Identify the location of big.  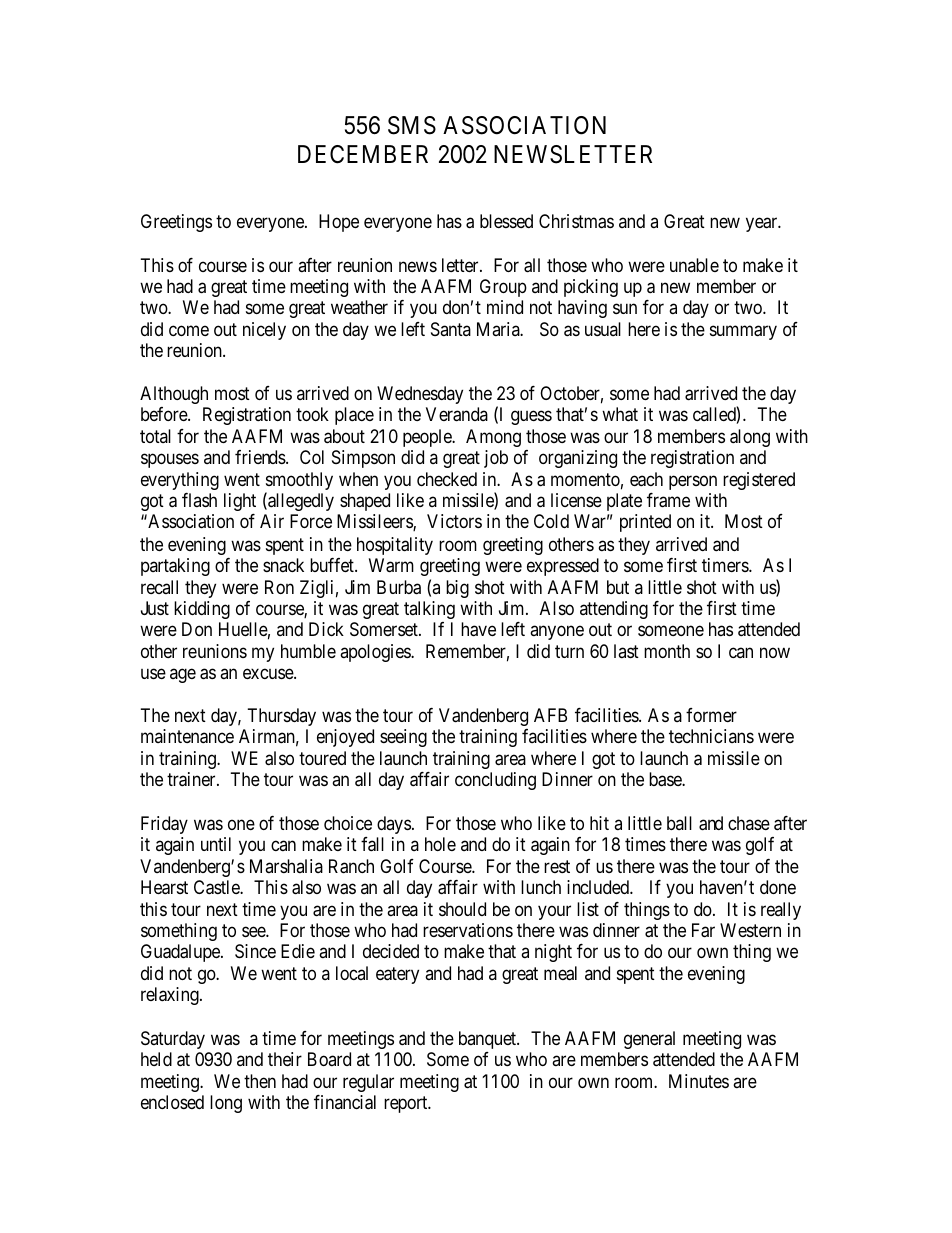
(457, 589).
